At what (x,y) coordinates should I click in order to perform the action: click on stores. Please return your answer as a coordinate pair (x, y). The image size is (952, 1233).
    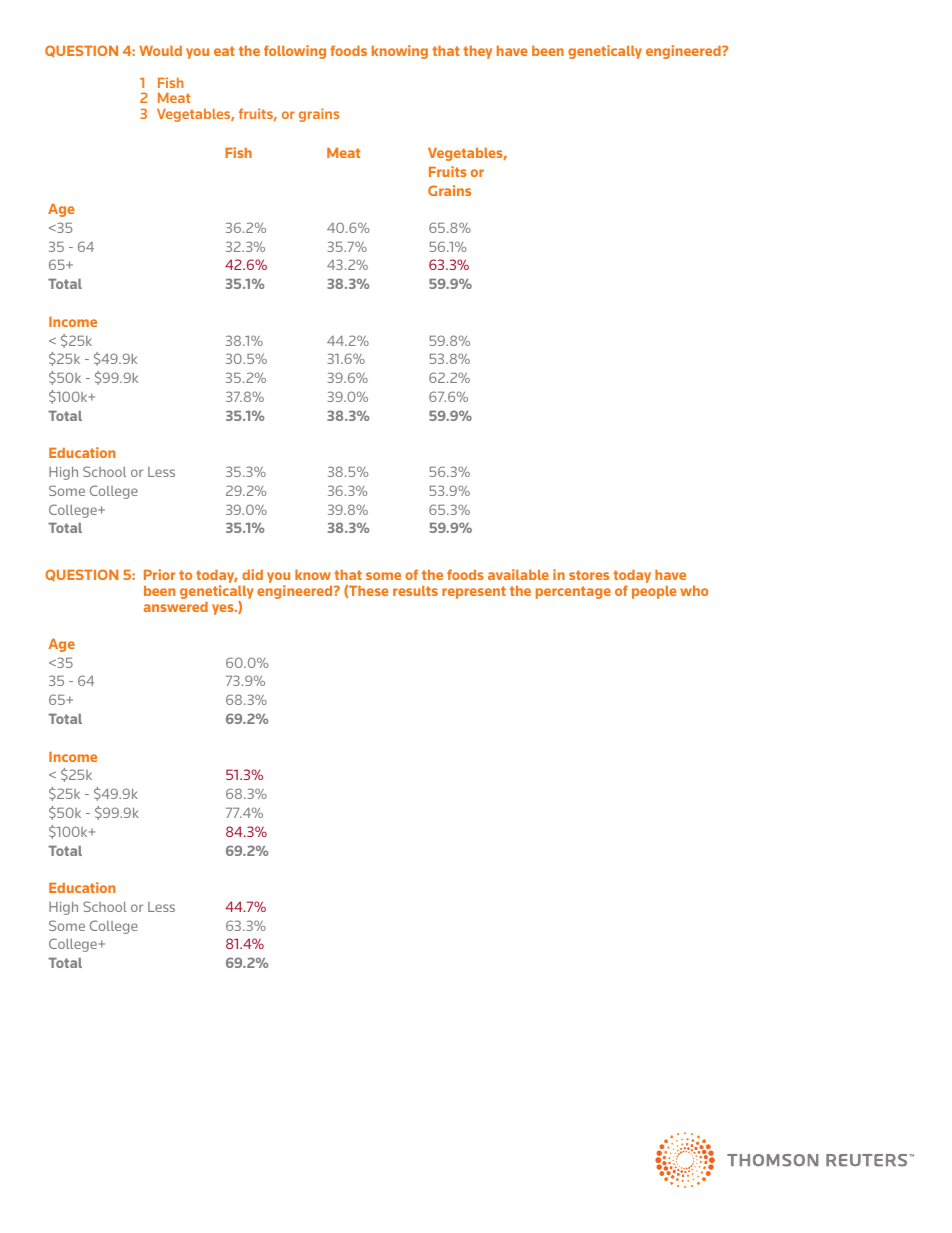
    Looking at the image, I should click on (589, 575).
